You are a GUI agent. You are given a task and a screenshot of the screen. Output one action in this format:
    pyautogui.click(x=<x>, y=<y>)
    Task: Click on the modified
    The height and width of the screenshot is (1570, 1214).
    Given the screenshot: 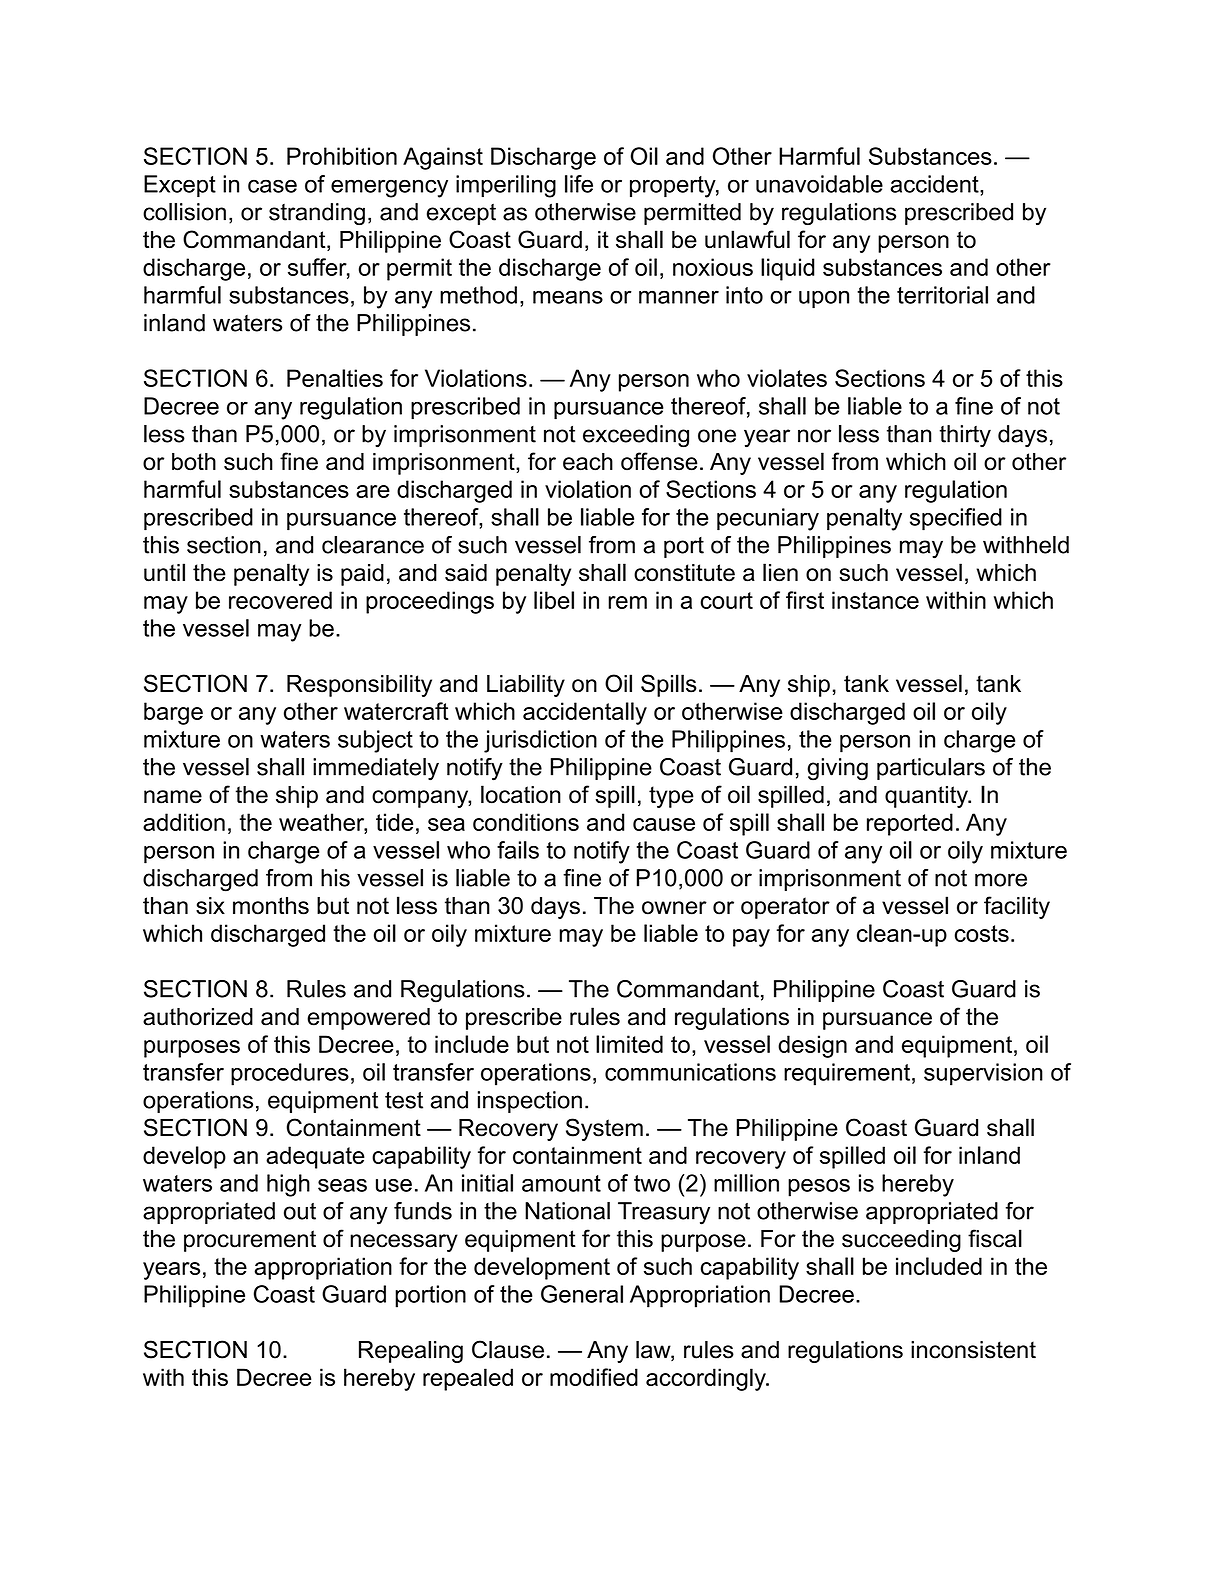 What is the action you would take?
    pyautogui.click(x=594, y=1377)
